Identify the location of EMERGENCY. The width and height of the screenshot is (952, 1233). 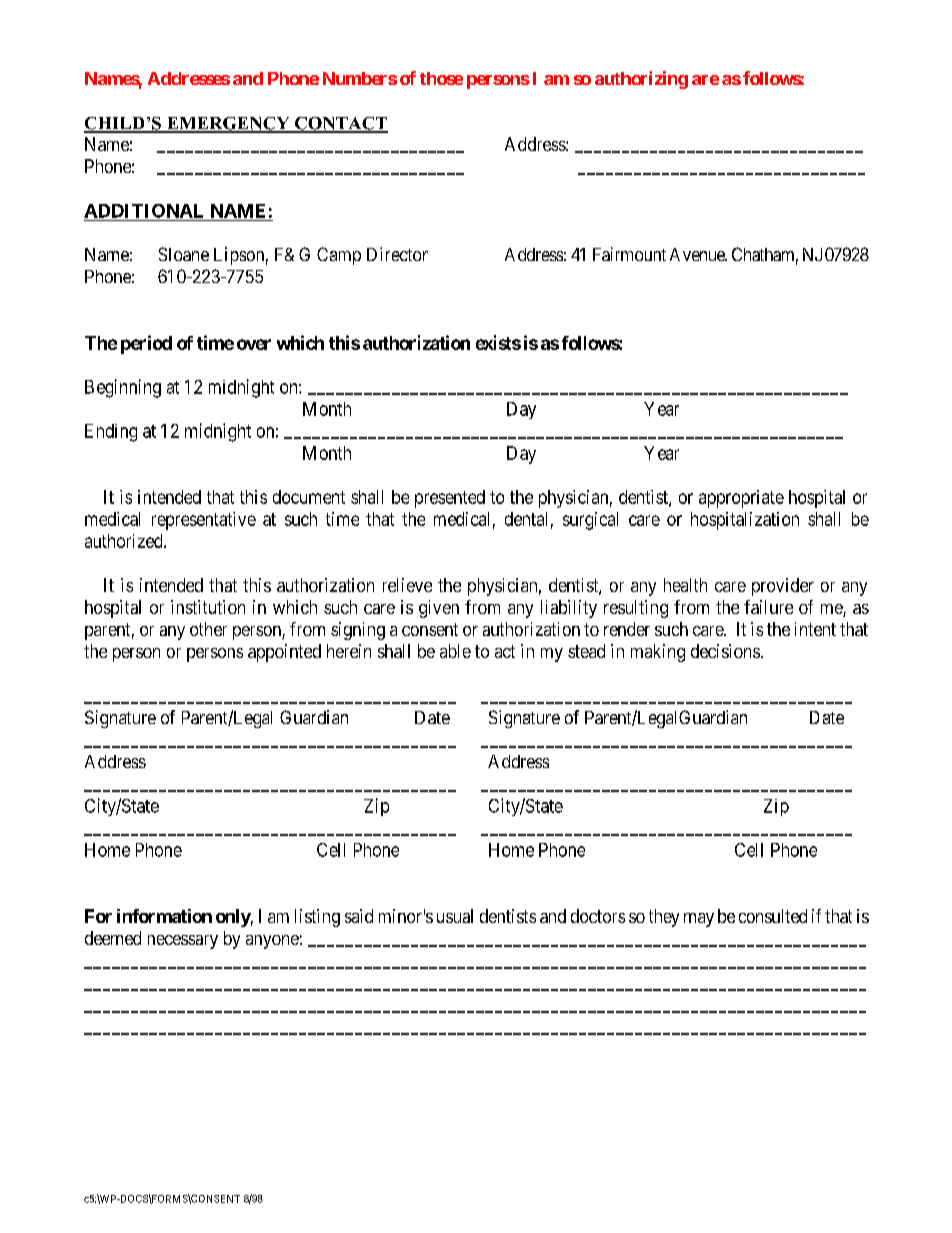
(228, 124).
